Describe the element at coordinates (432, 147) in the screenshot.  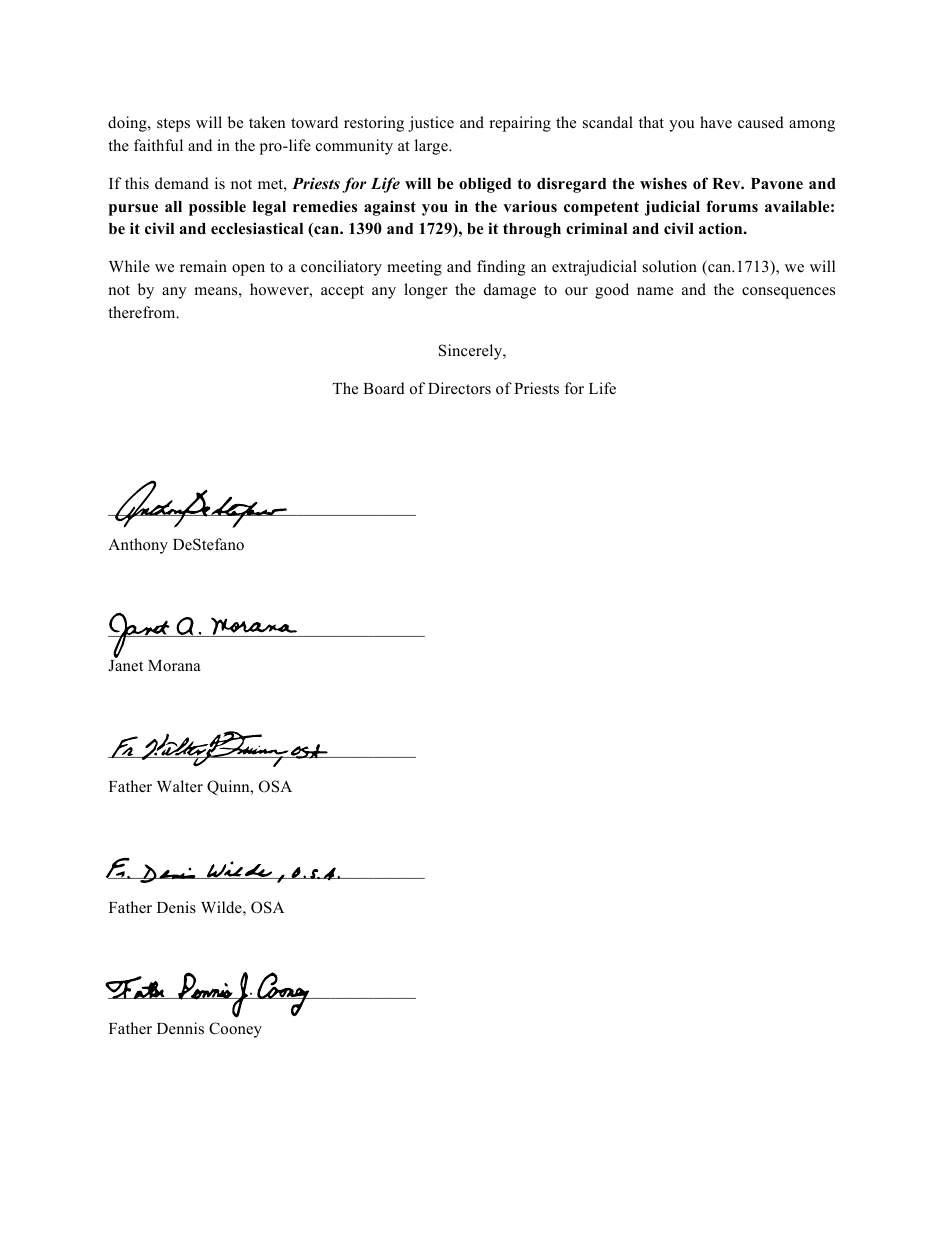
I see `large` at that location.
